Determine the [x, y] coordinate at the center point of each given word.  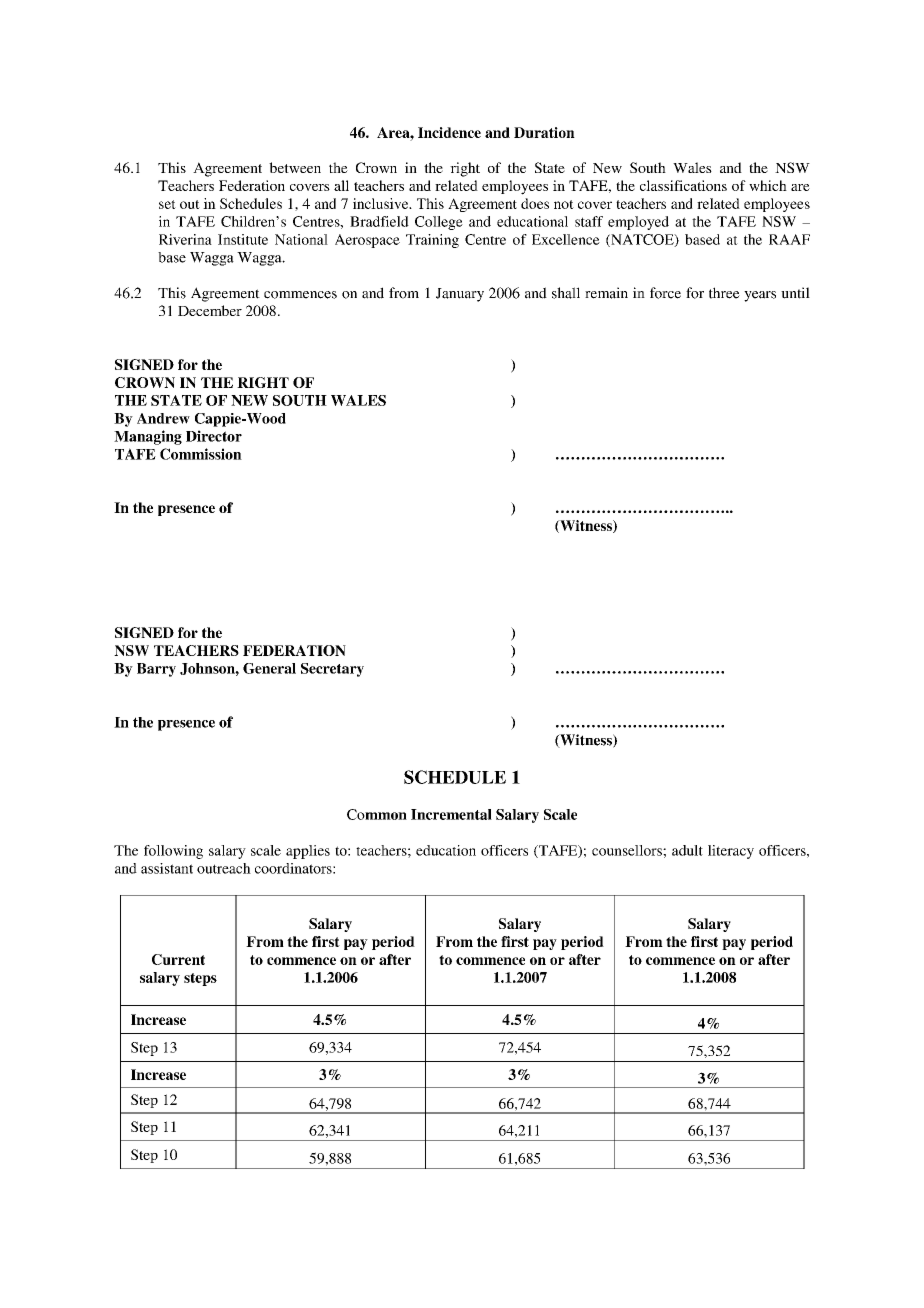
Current [178, 959]
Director [214, 436]
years [760, 296]
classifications [683, 185]
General [269, 668]
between [295, 167]
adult [687, 850]
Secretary [332, 670]
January [460, 295]
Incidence [449, 132]
